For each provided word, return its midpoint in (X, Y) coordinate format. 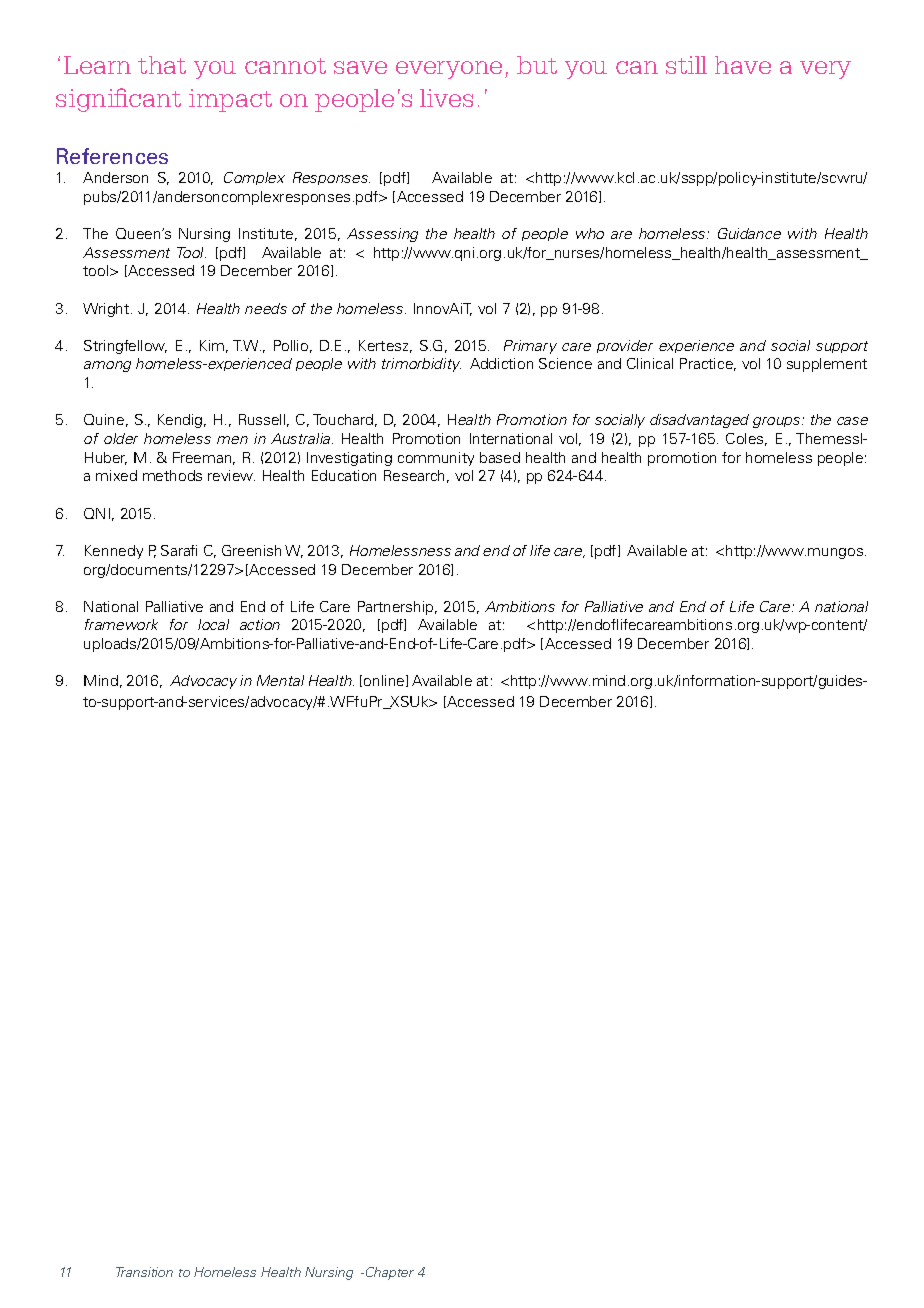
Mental (280, 680)
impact (230, 100)
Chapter (388, 1273)
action (260, 624)
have (743, 65)
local (213, 624)
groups (778, 422)
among (107, 366)
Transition (144, 1272)
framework (121, 624)
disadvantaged (699, 421)
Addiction (501, 363)
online (385, 681)
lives (446, 98)
